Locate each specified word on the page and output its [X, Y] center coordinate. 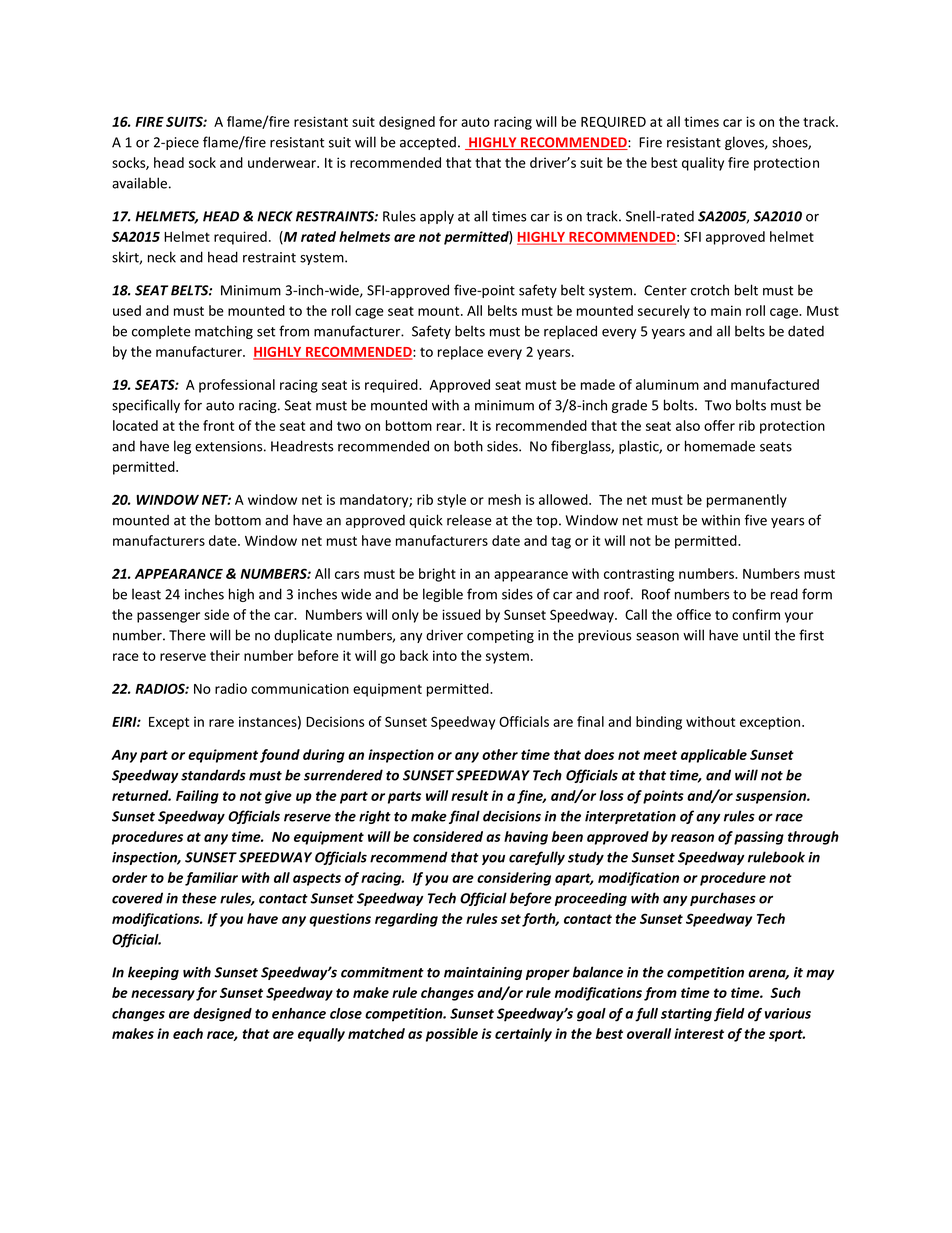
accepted [428, 143]
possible [452, 1035]
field [729, 1015]
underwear [283, 162]
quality [703, 164]
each [188, 1033]
